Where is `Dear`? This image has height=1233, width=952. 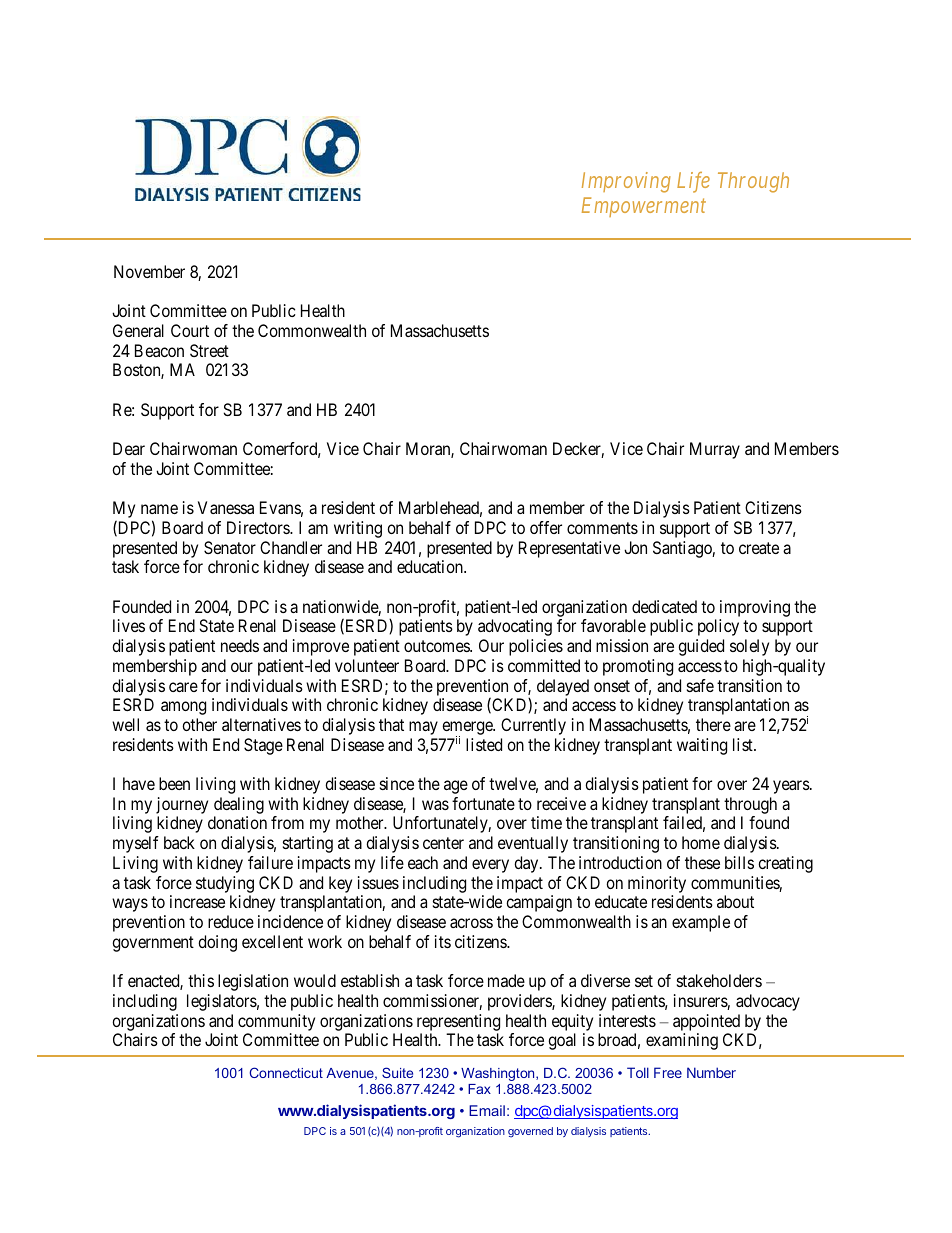 Dear is located at coordinates (129, 448).
